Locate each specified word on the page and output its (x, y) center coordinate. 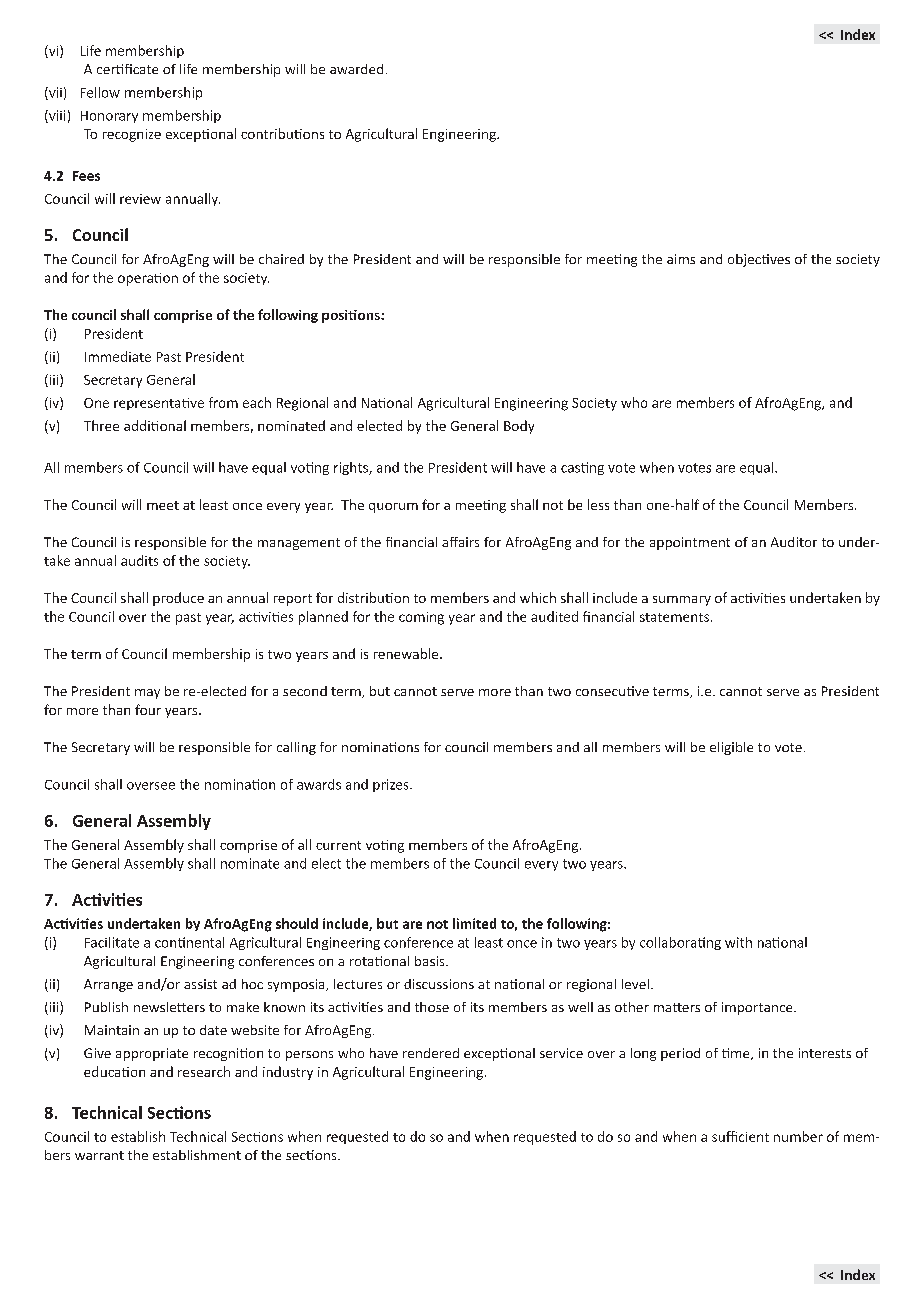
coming (421, 618)
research (204, 1071)
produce (178, 599)
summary (682, 601)
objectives (759, 260)
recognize (132, 135)
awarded (356, 69)
